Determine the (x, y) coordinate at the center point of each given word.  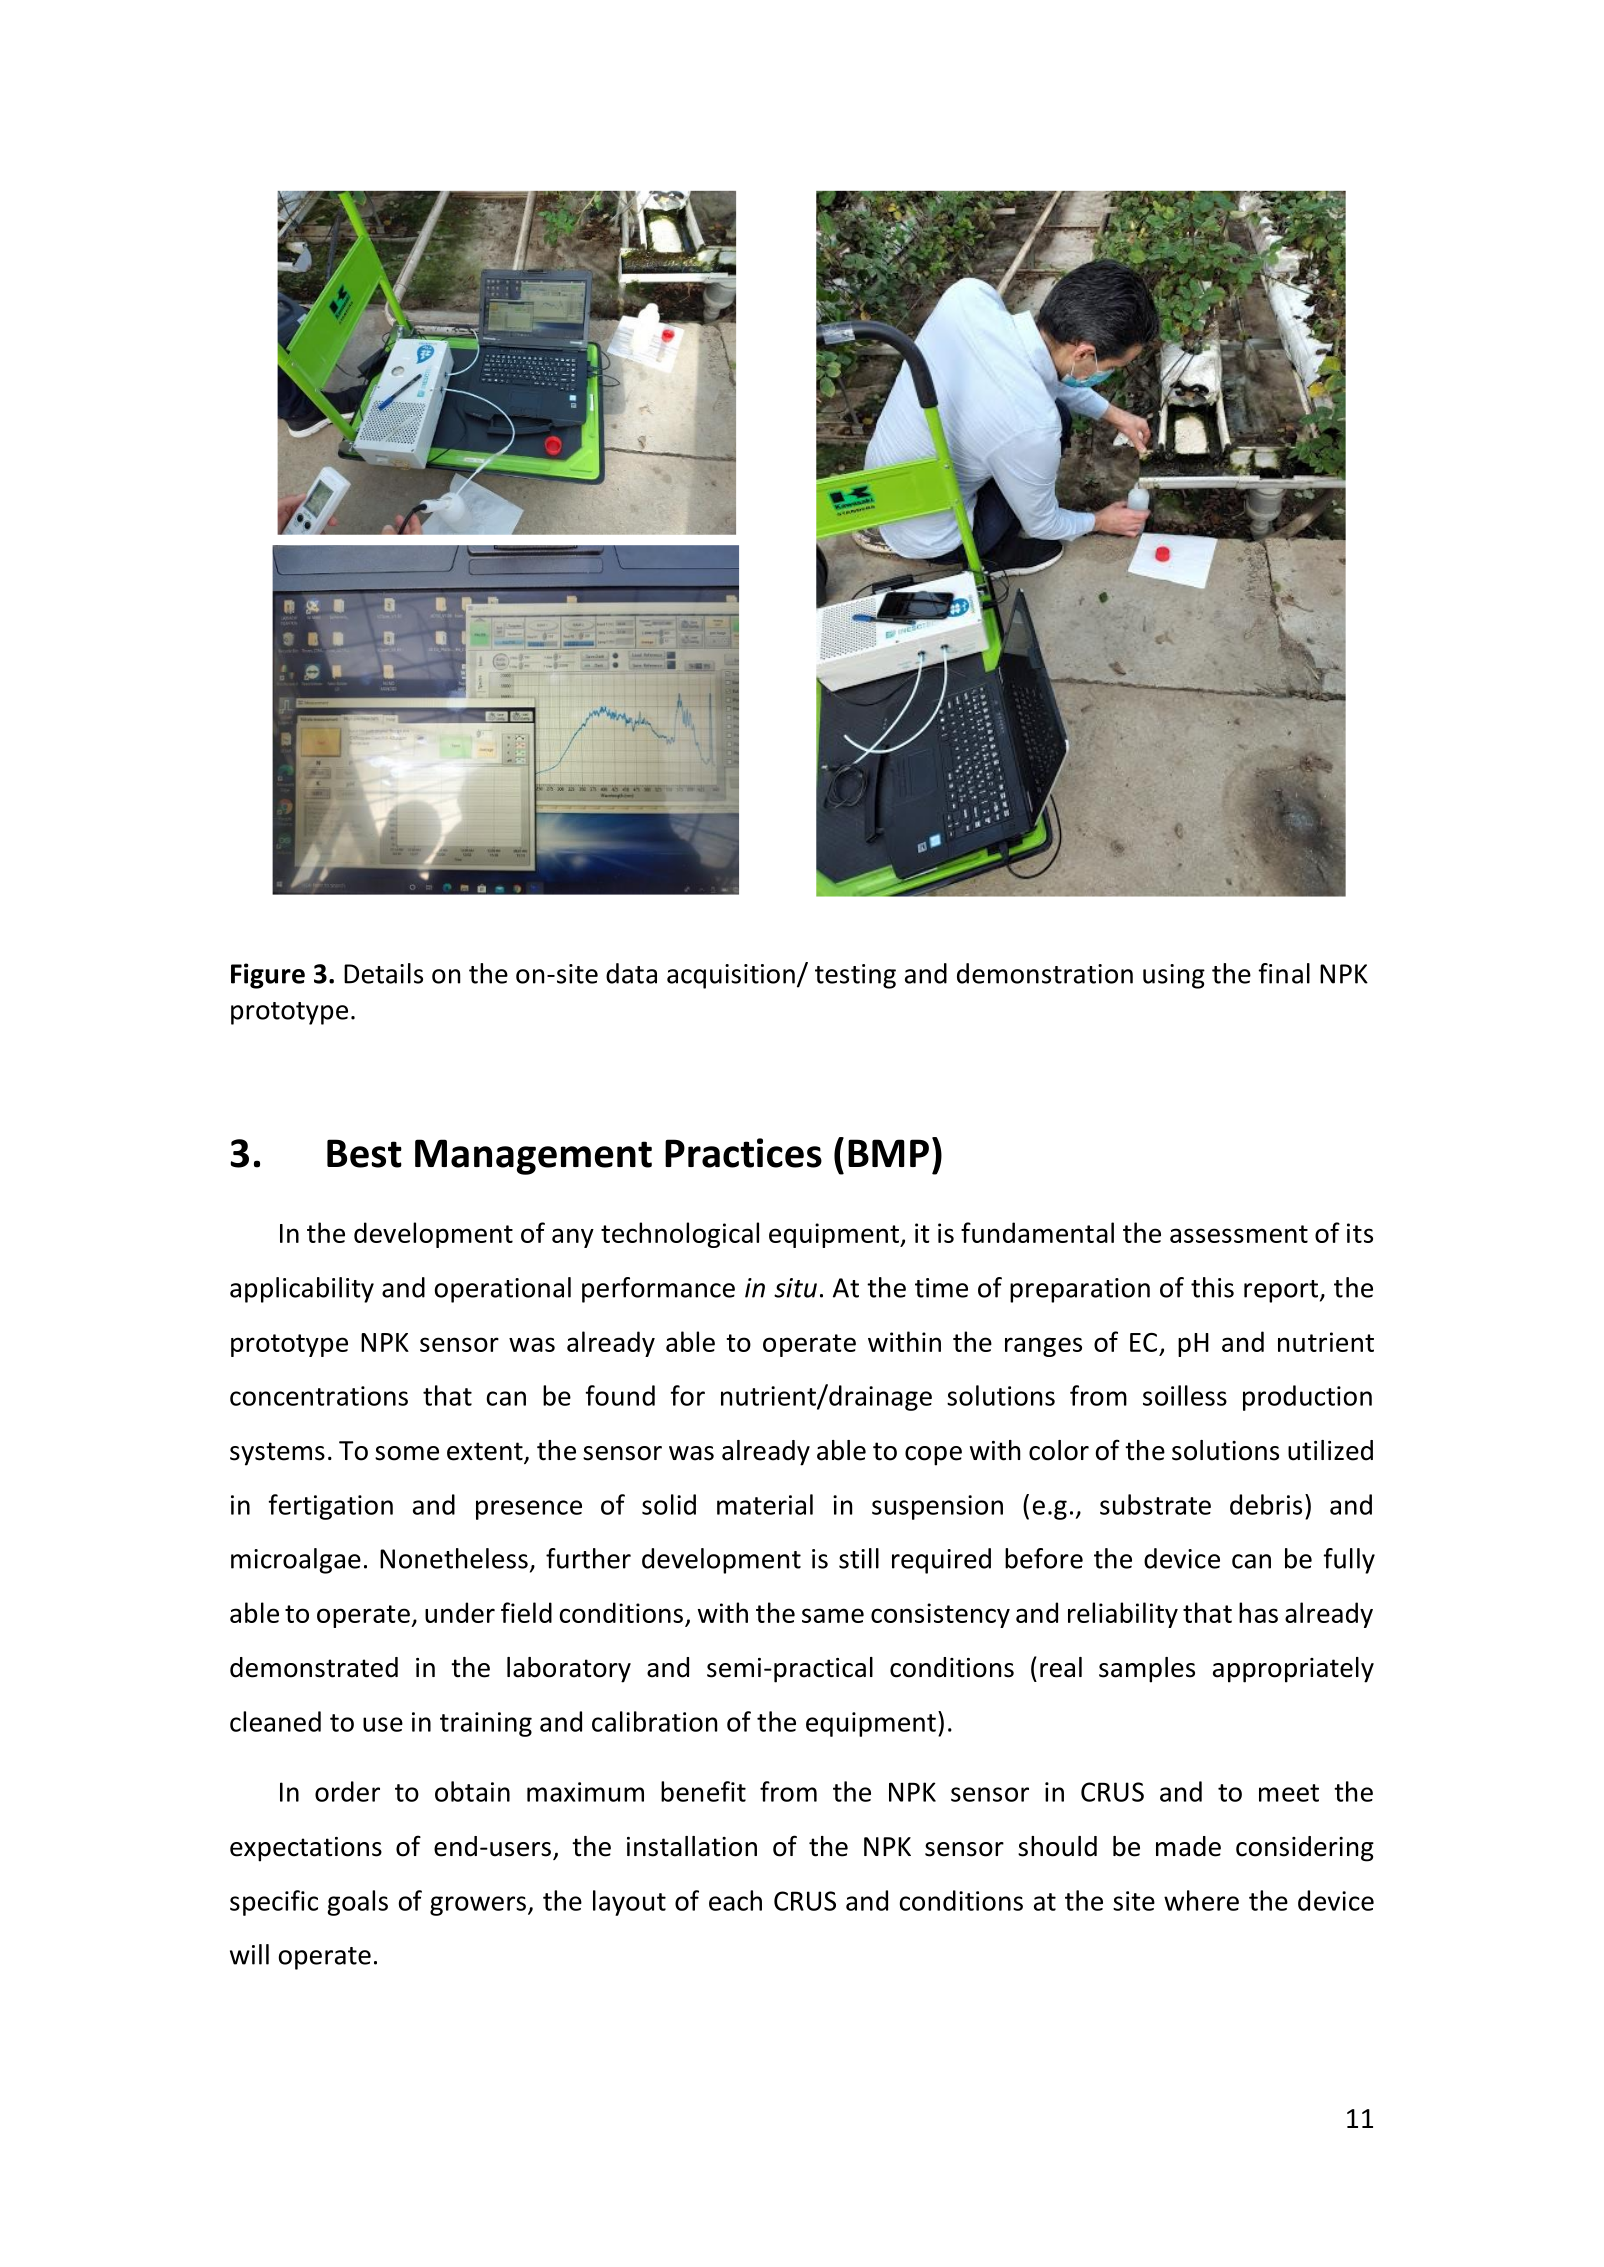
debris (1266, 1504)
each (735, 1900)
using (1174, 976)
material (765, 1504)
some (407, 1453)
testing (855, 976)
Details (383, 973)
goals (357, 1903)
